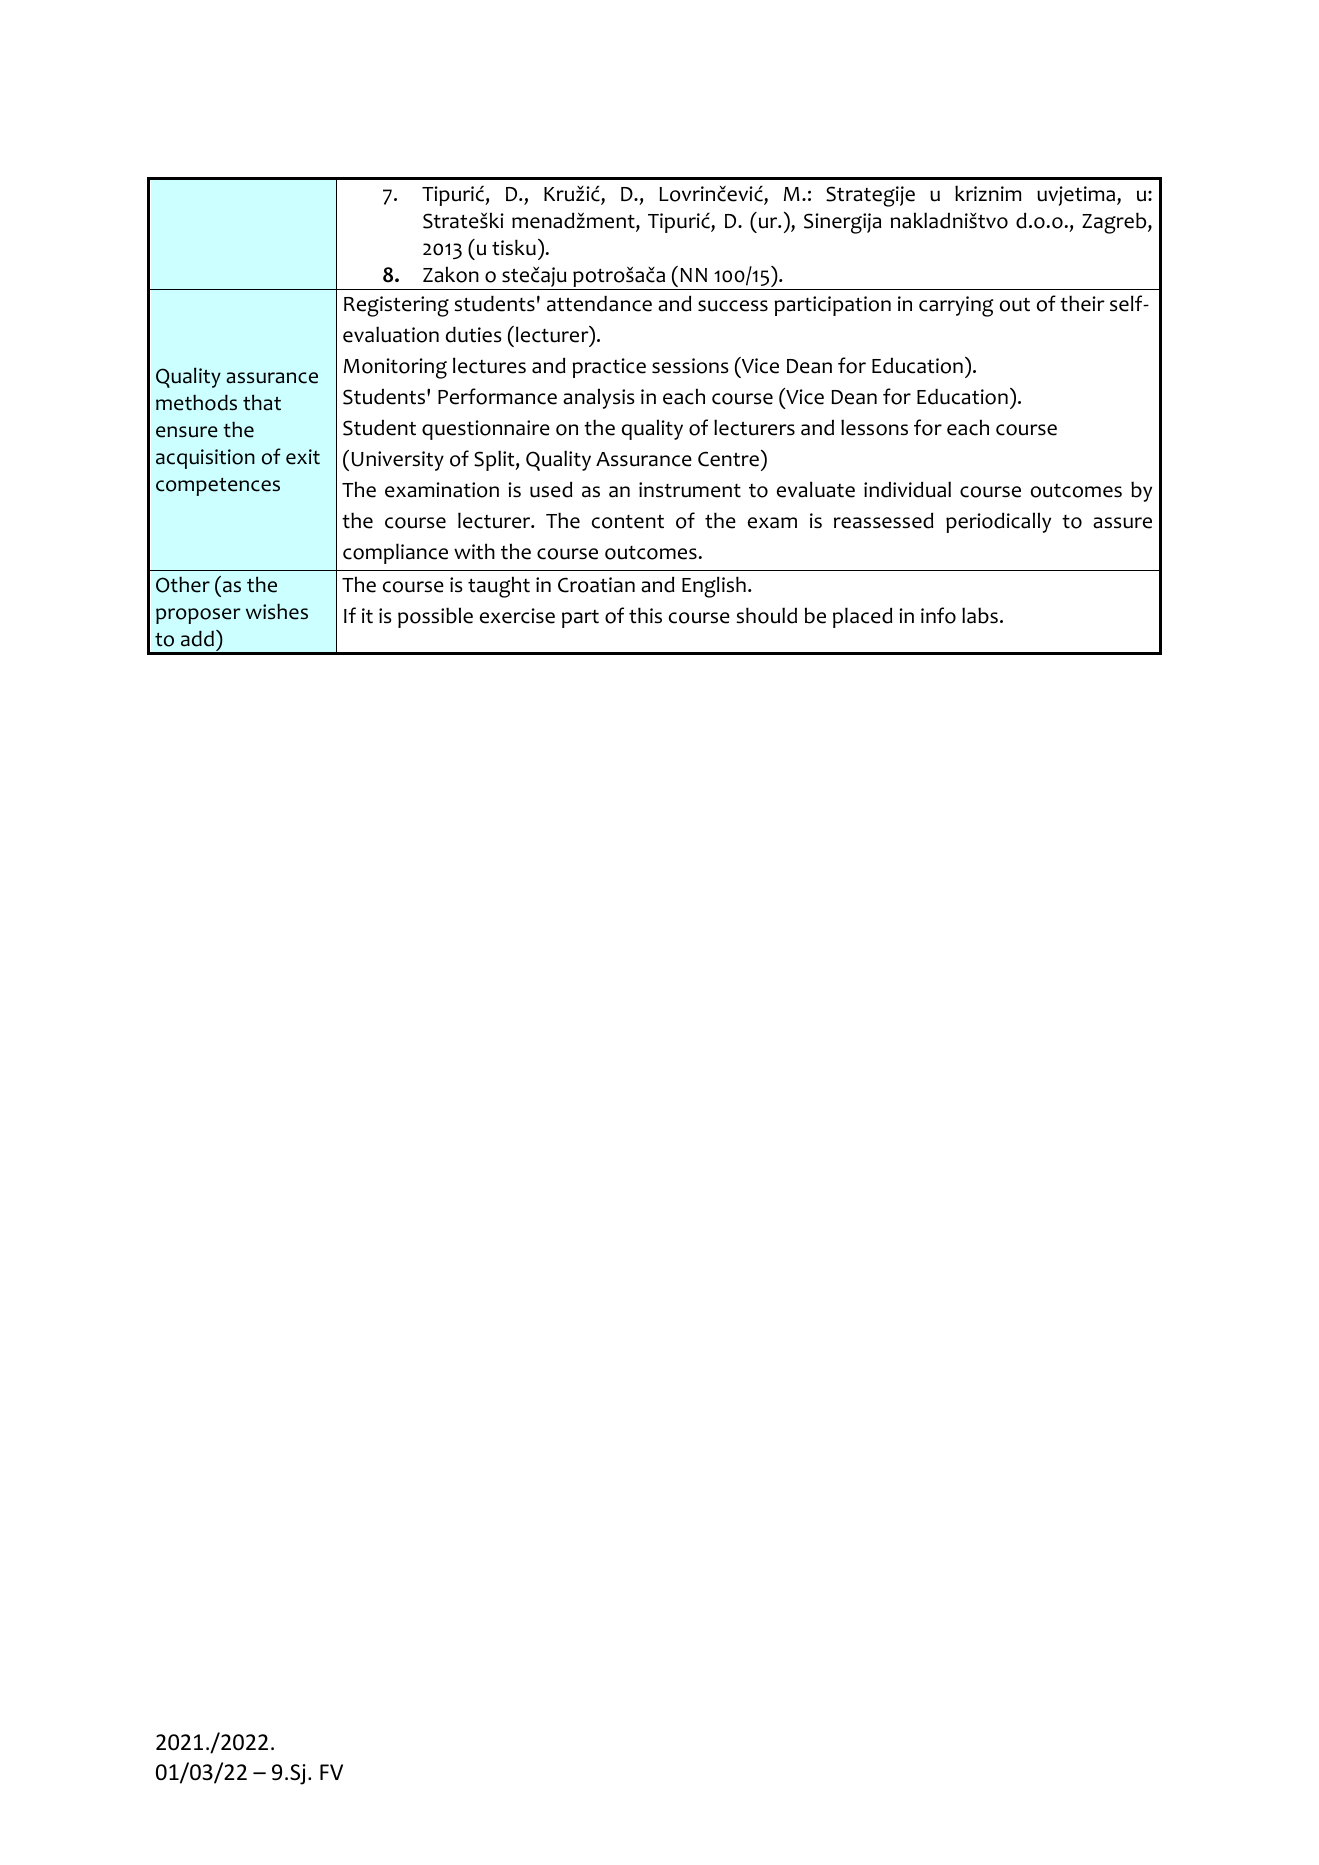 The image size is (1319, 1865). I want to click on Registering, so click(396, 306).
